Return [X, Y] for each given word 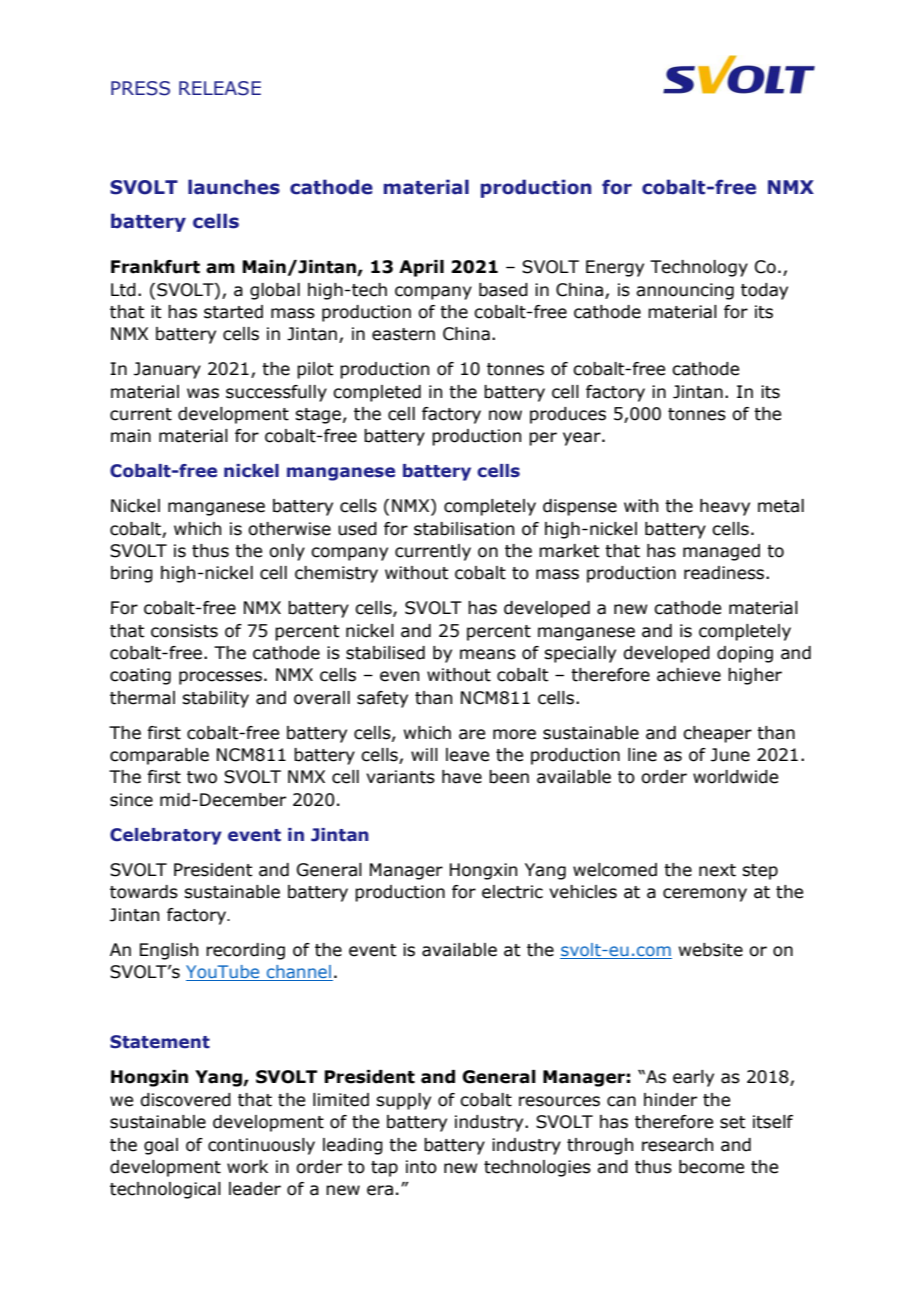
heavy [725, 507]
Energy [615, 268]
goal [161, 1146]
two [202, 777]
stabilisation [464, 529]
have [462, 777]
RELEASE [220, 88]
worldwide [735, 777]
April [421, 268]
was [203, 393]
